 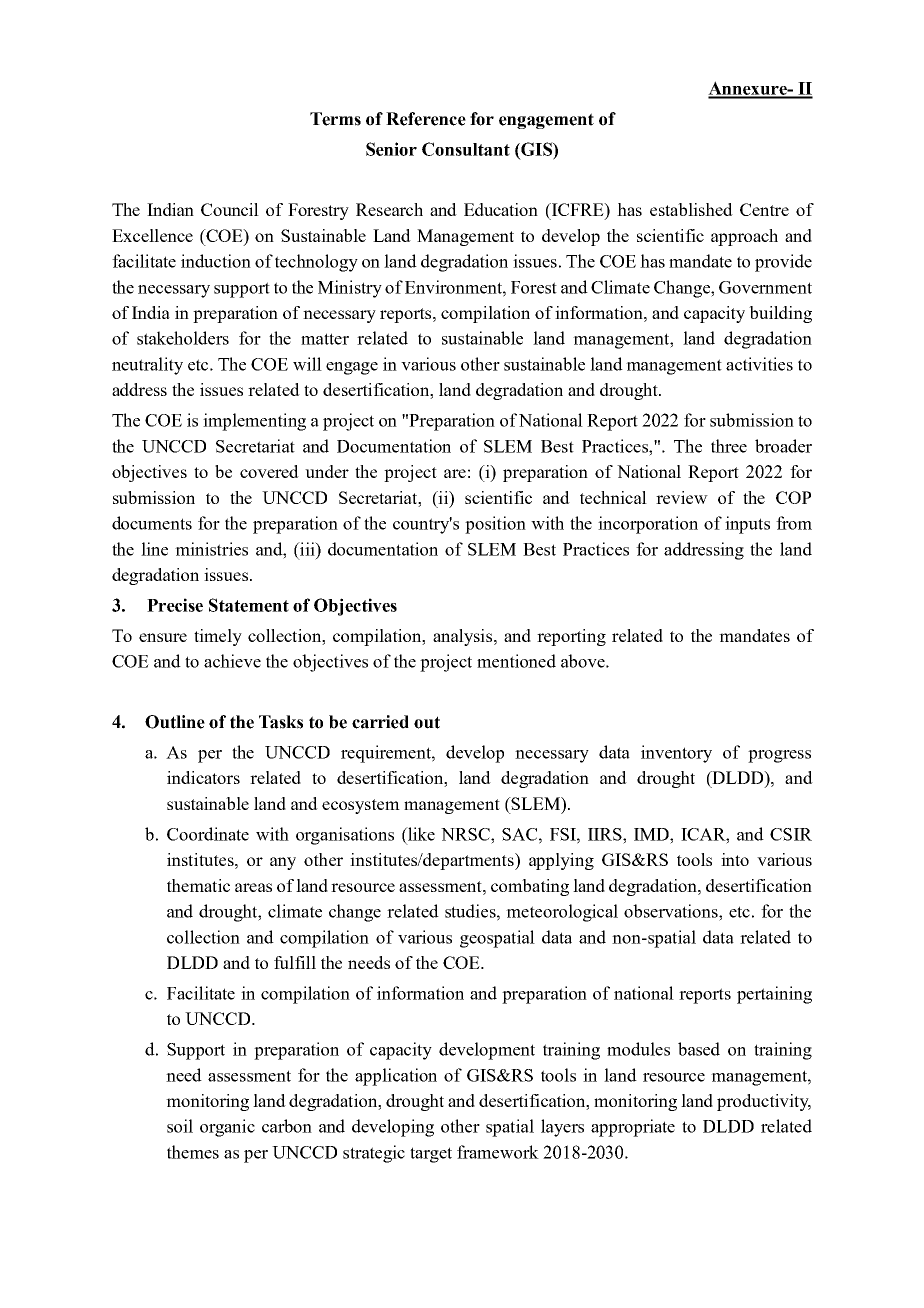 What do you see at coordinates (672, 911) in the document?
I see `observations` at bounding box center [672, 911].
